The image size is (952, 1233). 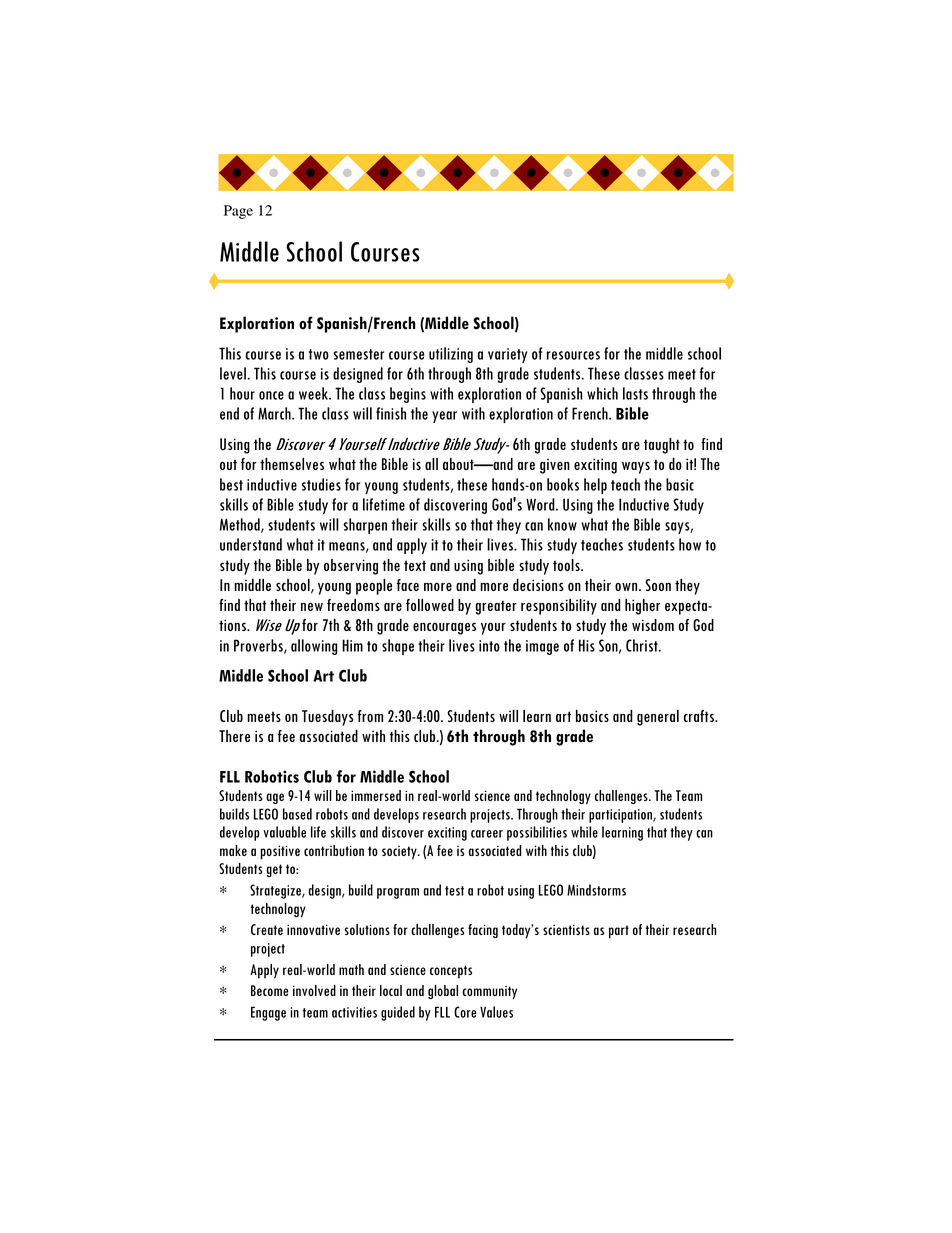 What do you see at coordinates (269, 990) in the screenshot?
I see `Become` at bounding box center [269, 990].
